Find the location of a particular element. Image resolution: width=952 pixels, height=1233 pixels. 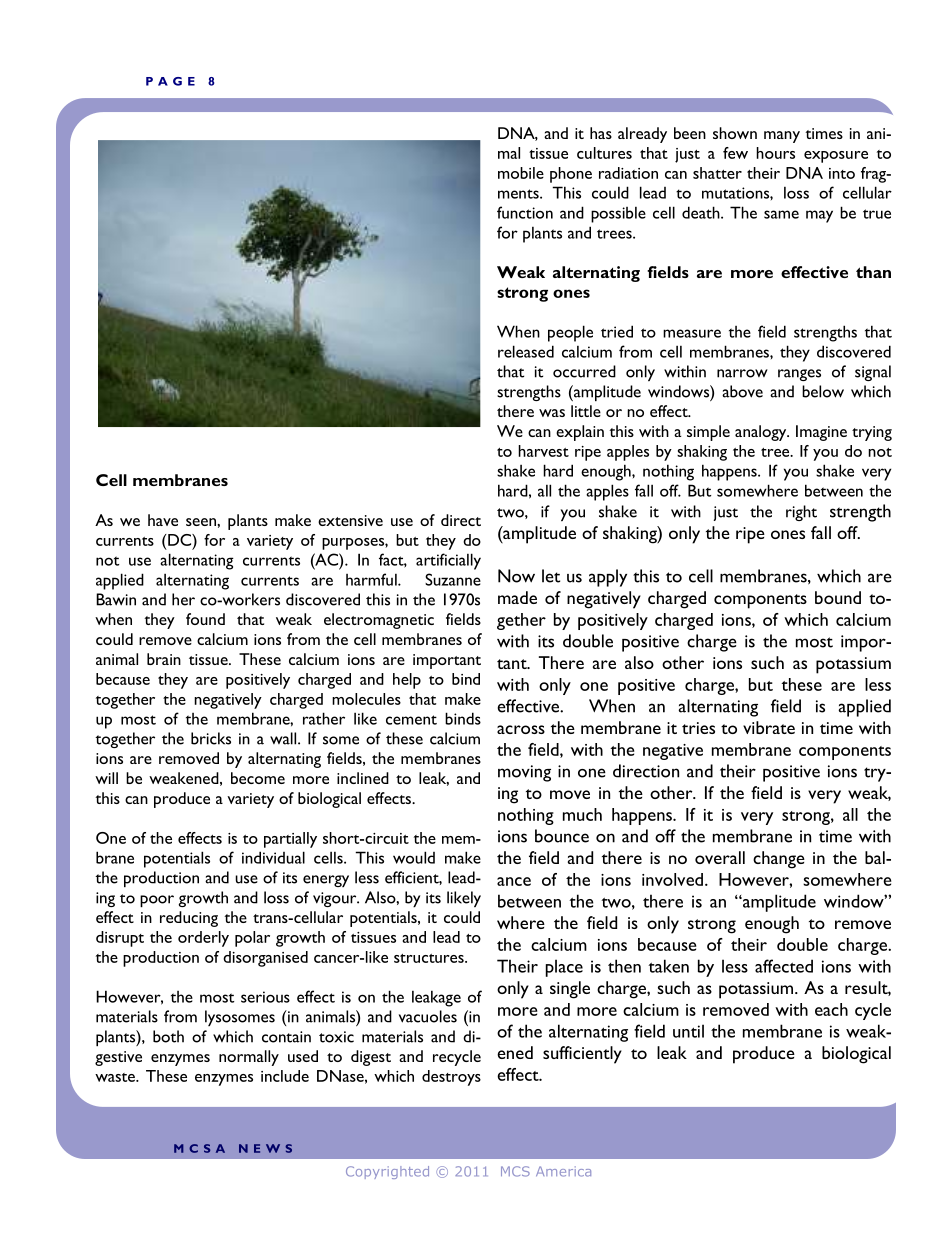

MCS is located at coordinates (515, 1171).
